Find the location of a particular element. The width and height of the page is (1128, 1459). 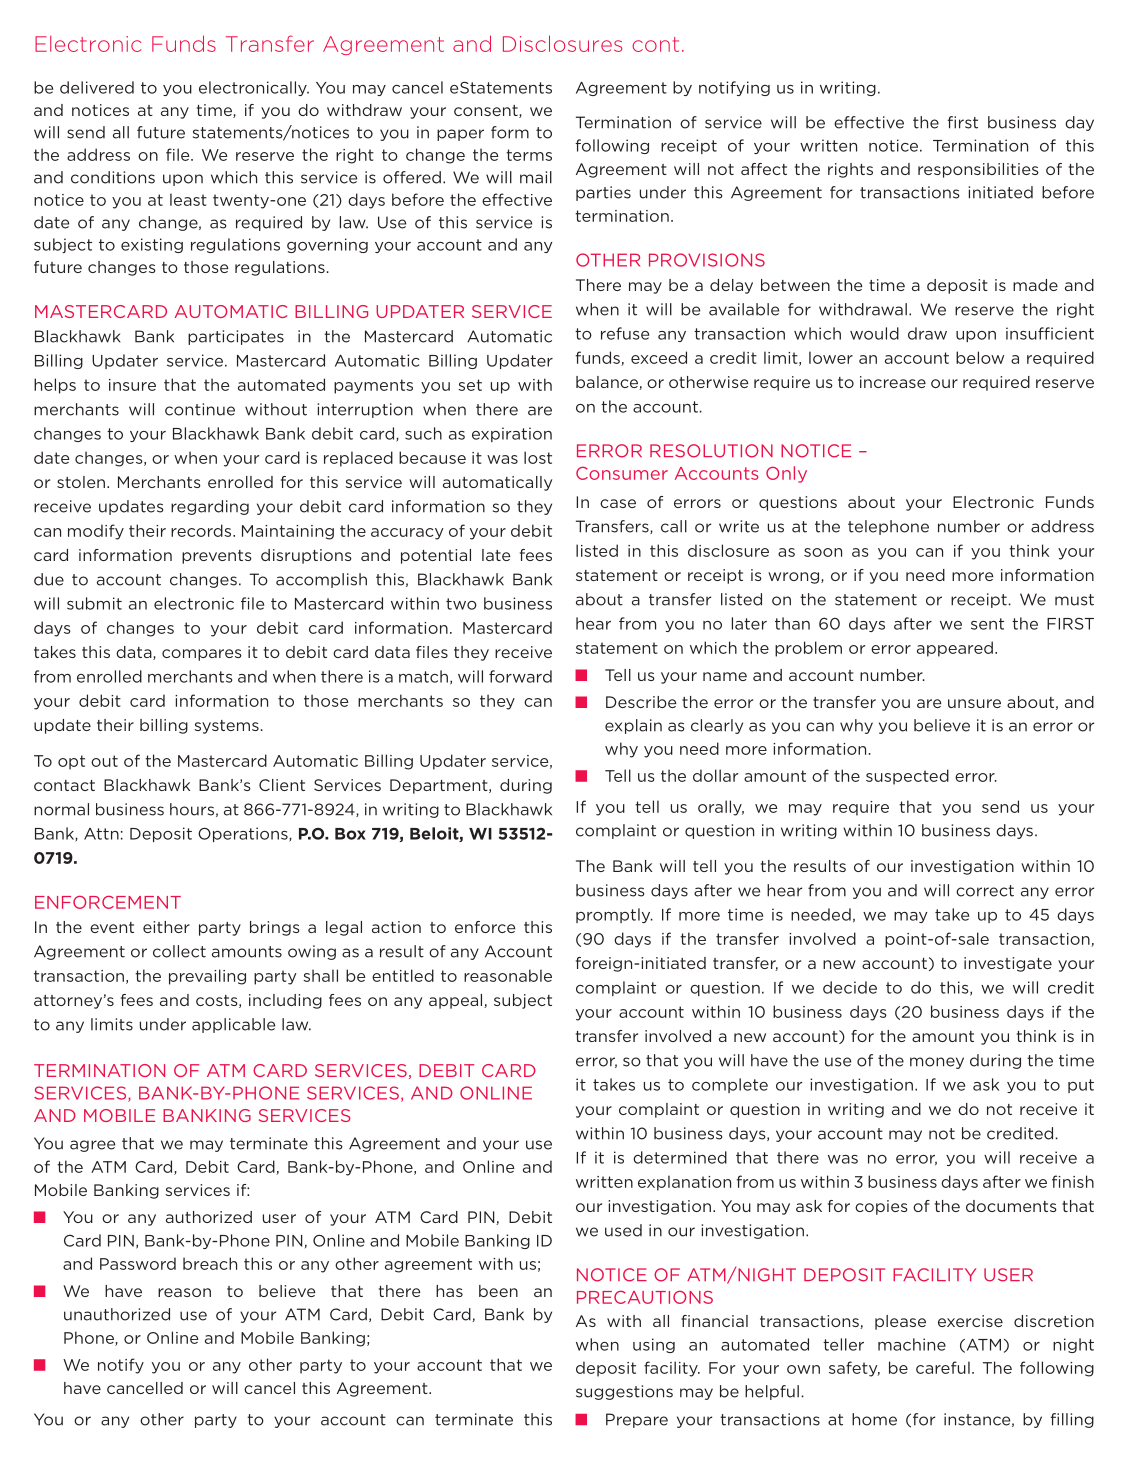

responsibilities is located at coordinates (978, 170).
